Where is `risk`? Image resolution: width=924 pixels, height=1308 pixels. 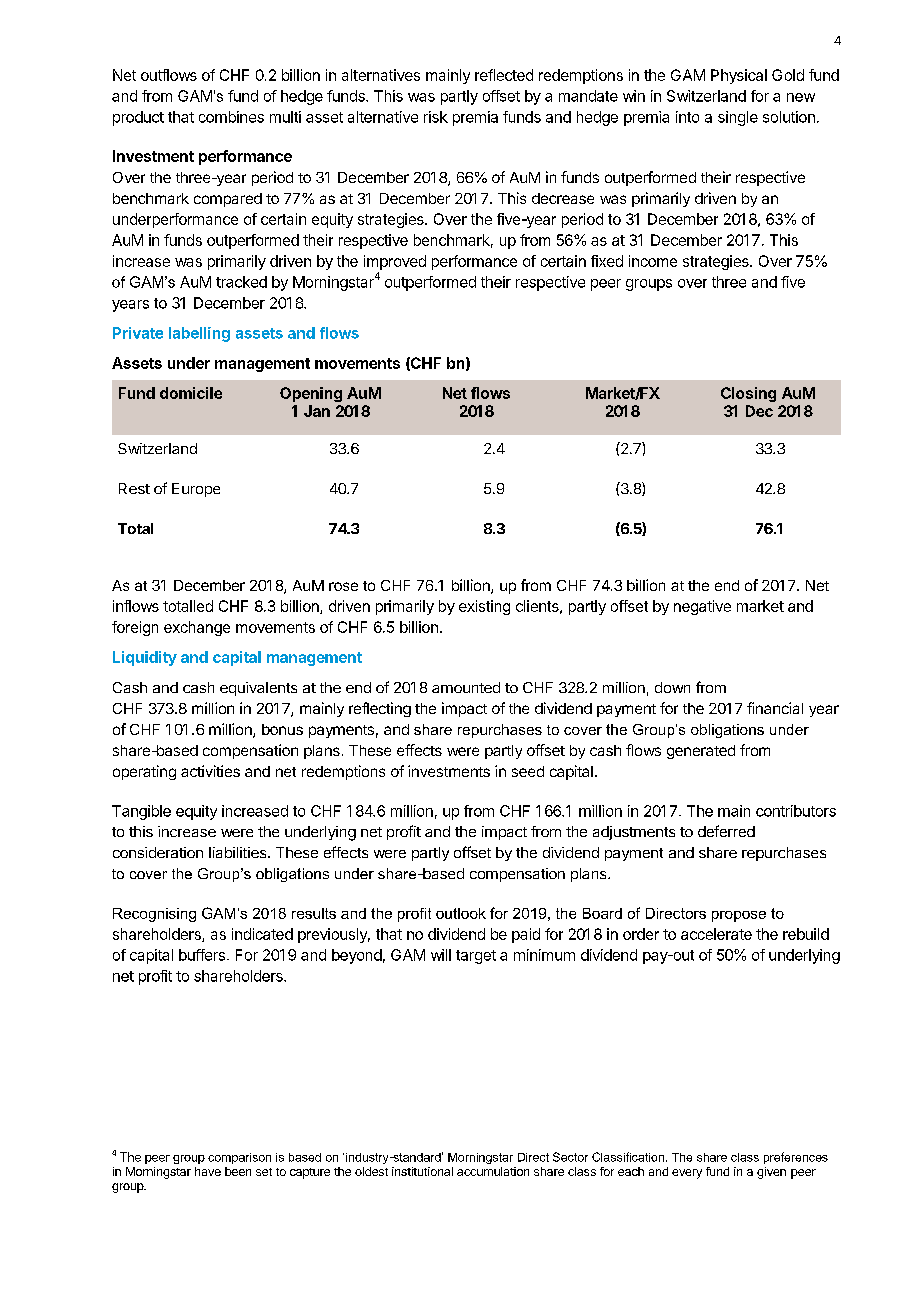
risk is located at coordinates (436, 117).
